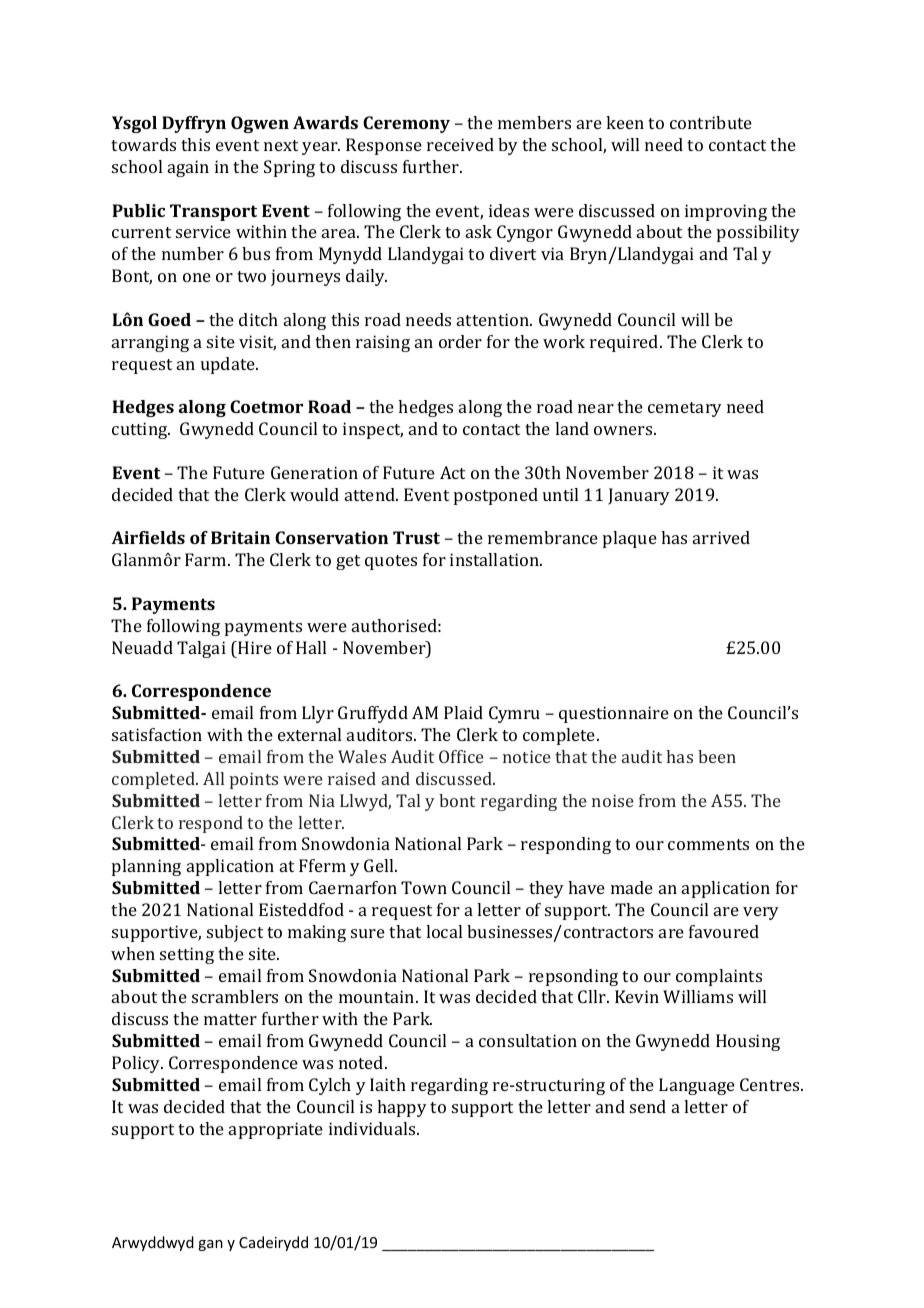 The height and width of the image is (1308, 924). Describe the element at coordinates (254, 647) in the image. I see `Hire` at that location.
